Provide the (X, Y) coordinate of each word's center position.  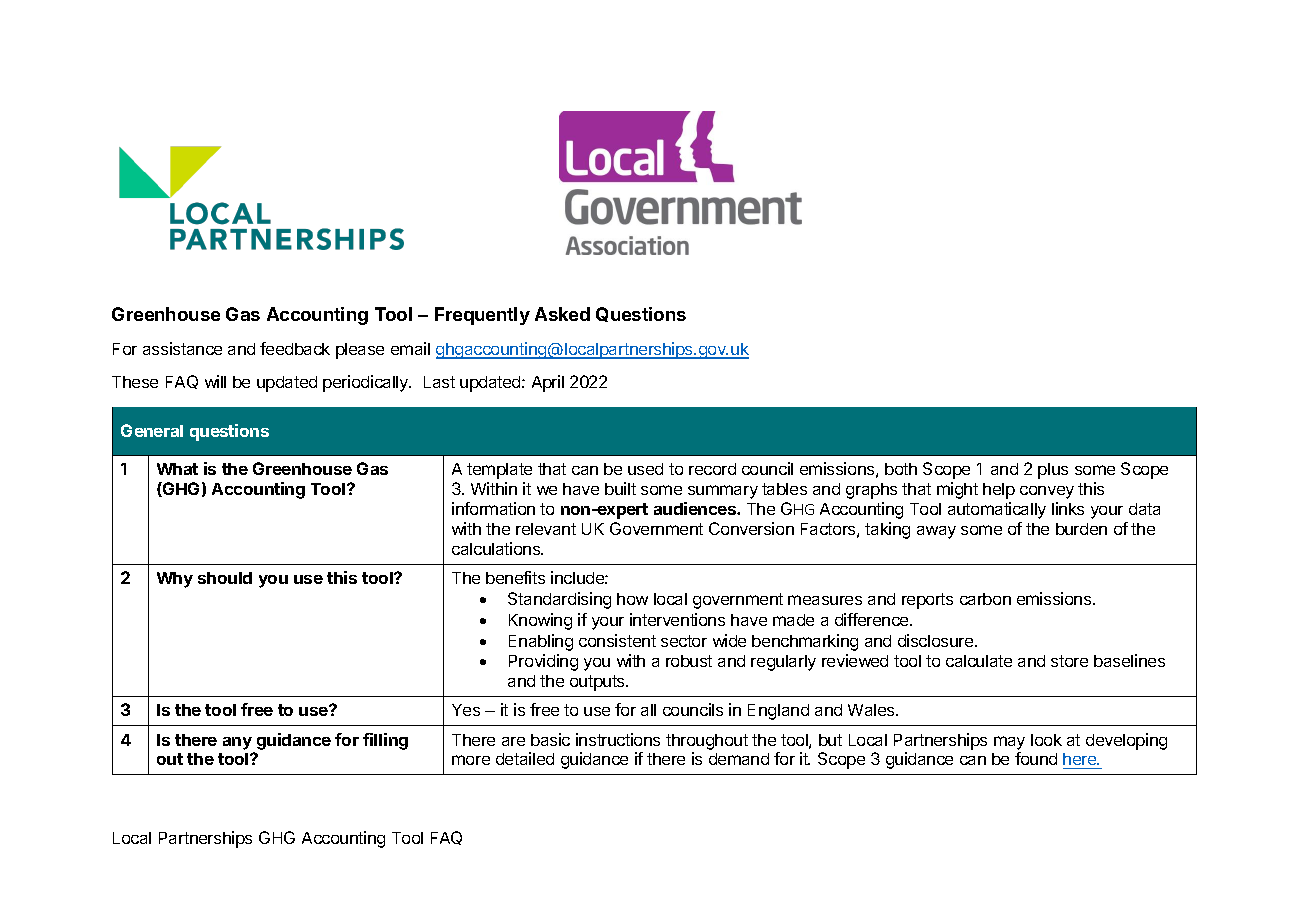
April (548, 383)
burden (1081, 529)
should (225, 578)
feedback (295, 348)
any (237, 743)
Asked (562, 314)
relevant (546, 529)
